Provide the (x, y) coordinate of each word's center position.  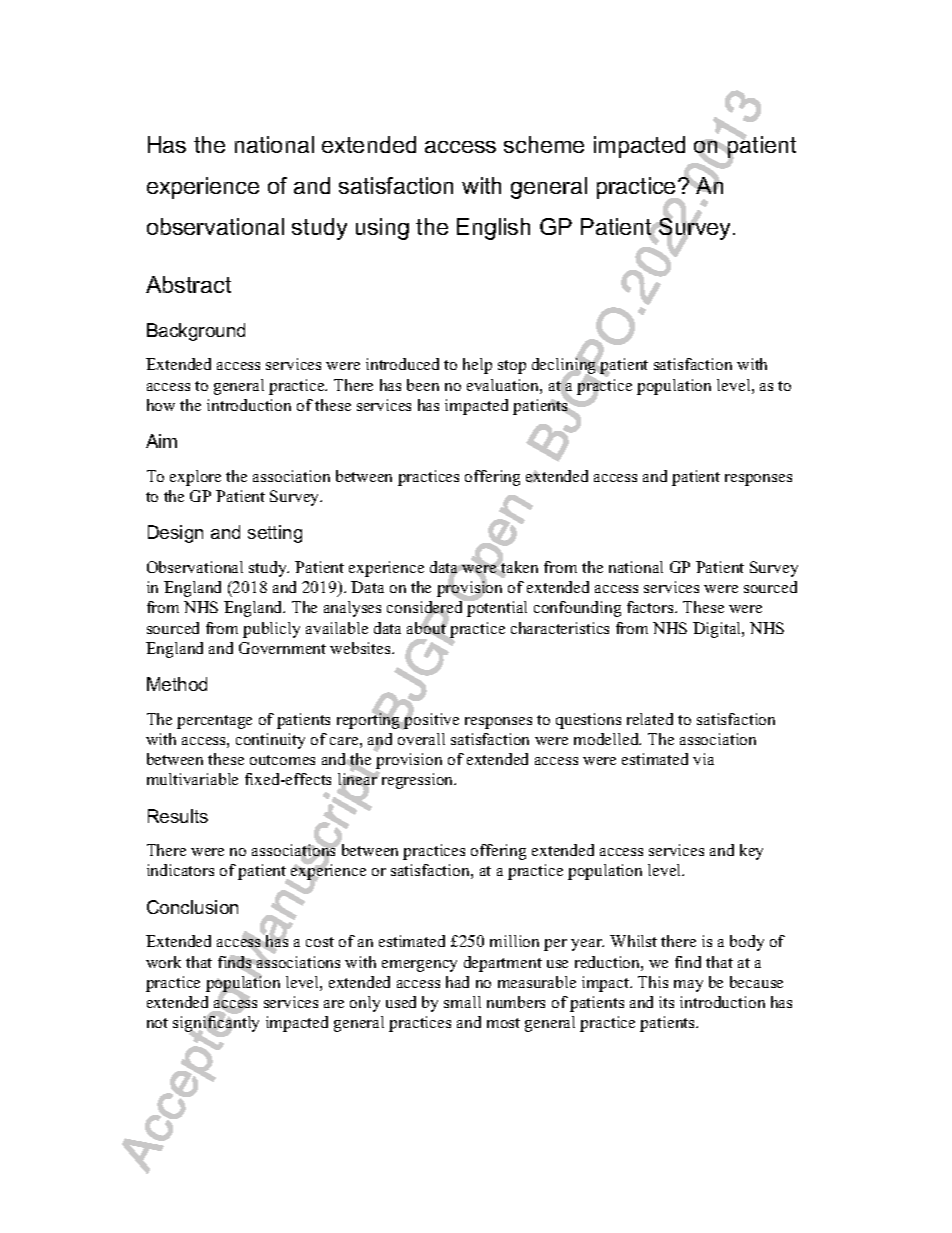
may (688, 986)
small (462, 1002)
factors (651, 607)
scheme (544, 144)
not (157, 1023)
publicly (271, 630)
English (493, 229)
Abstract (188, 284)
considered (426, 608)
